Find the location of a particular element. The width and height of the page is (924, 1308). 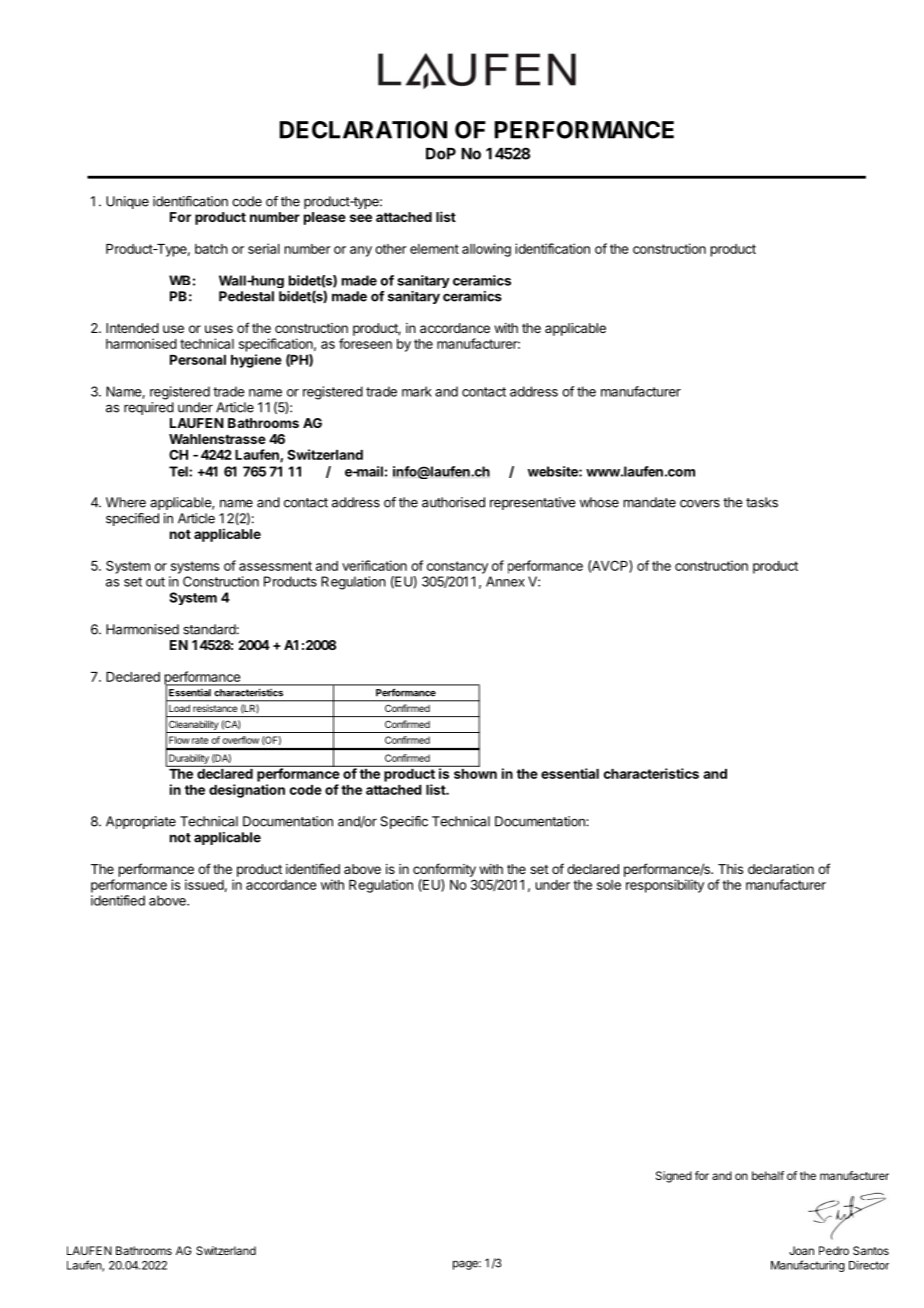

batch is located at coordinates (211, 249).
